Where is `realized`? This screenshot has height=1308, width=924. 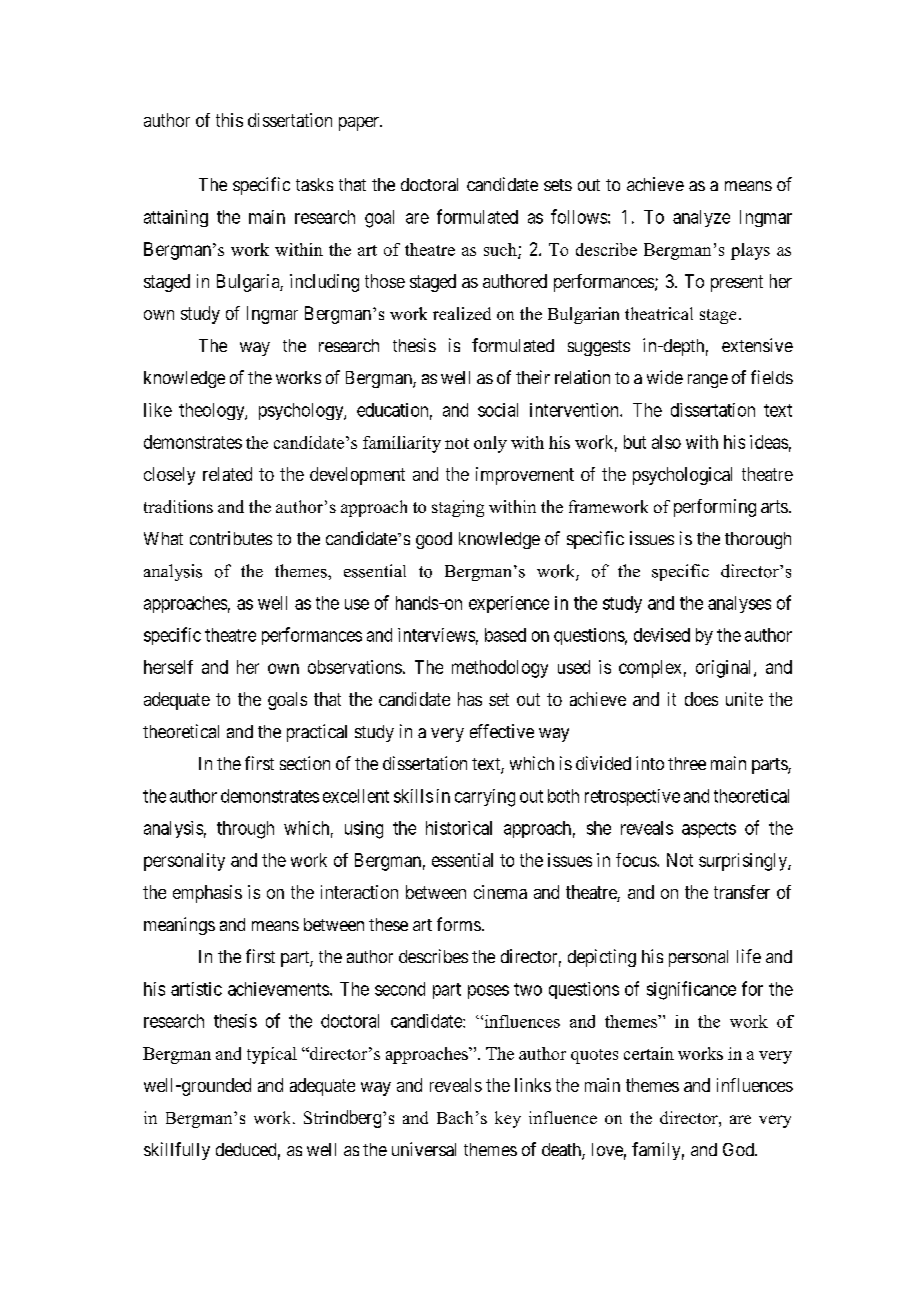 realized is located at coordinates (462, 313).
